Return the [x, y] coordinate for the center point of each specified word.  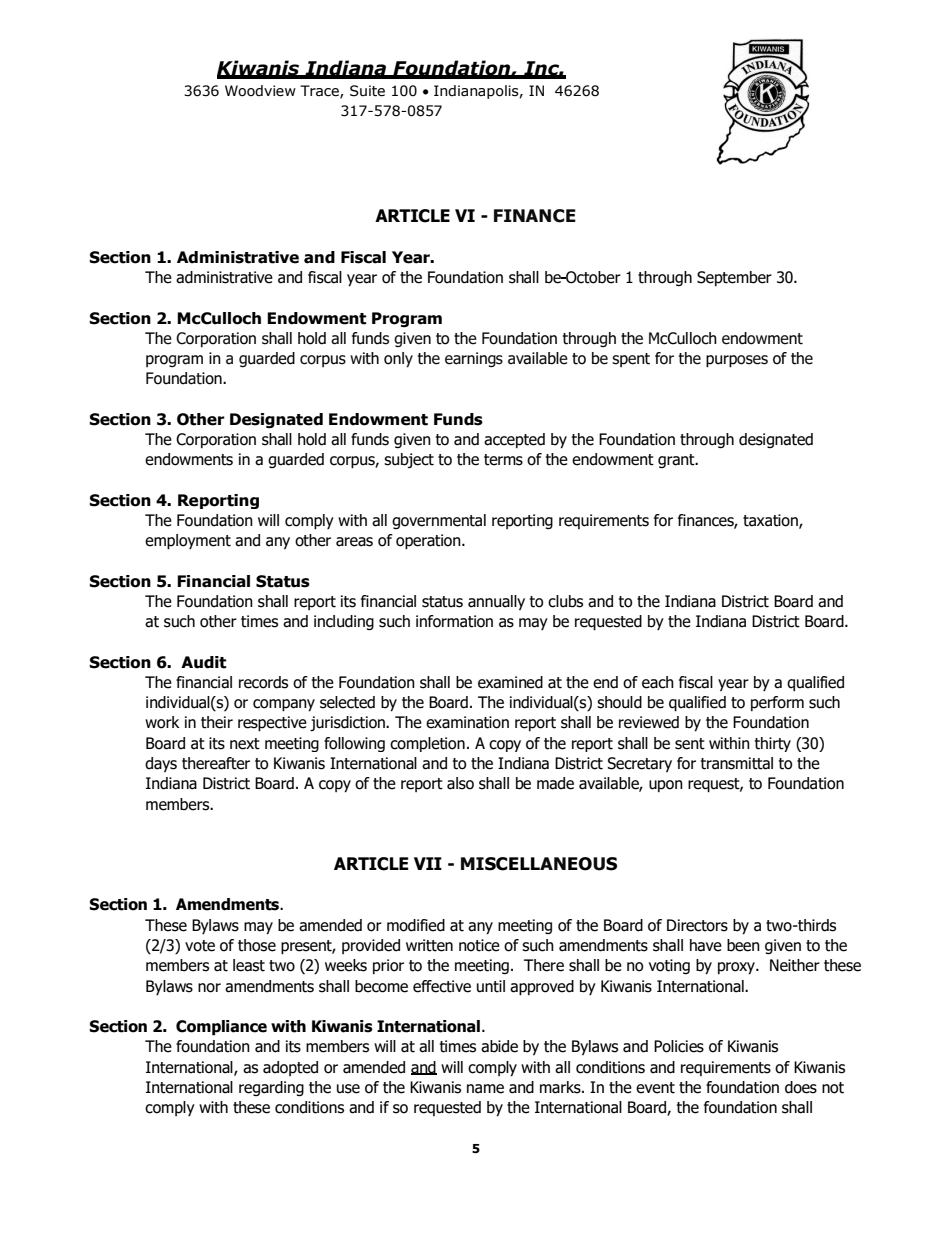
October [592, 277]
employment [188, 542]
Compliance [221, 1028]
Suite [367, 91]
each [658, 682]
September [734, 278]
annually [496, 602]
